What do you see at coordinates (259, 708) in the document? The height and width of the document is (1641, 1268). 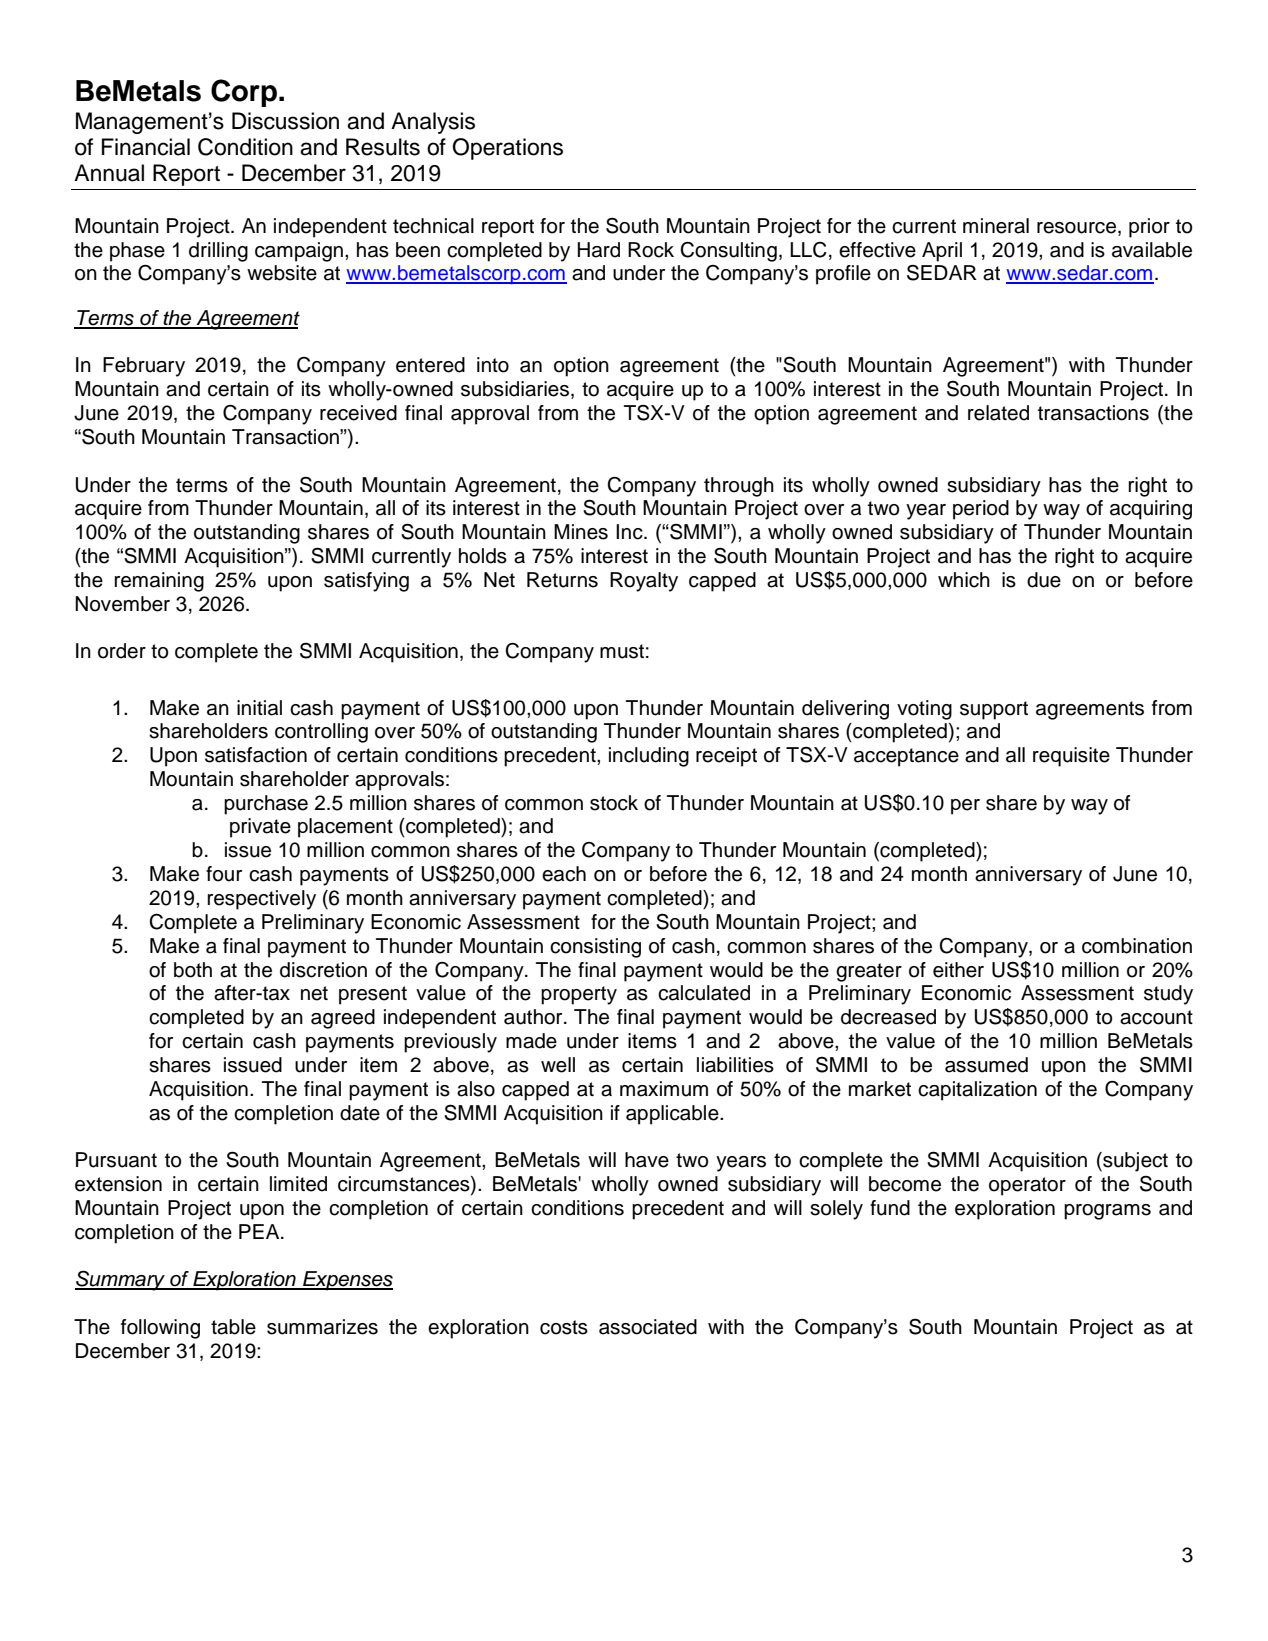 I see `initial` at bounding box center [259, 708].
